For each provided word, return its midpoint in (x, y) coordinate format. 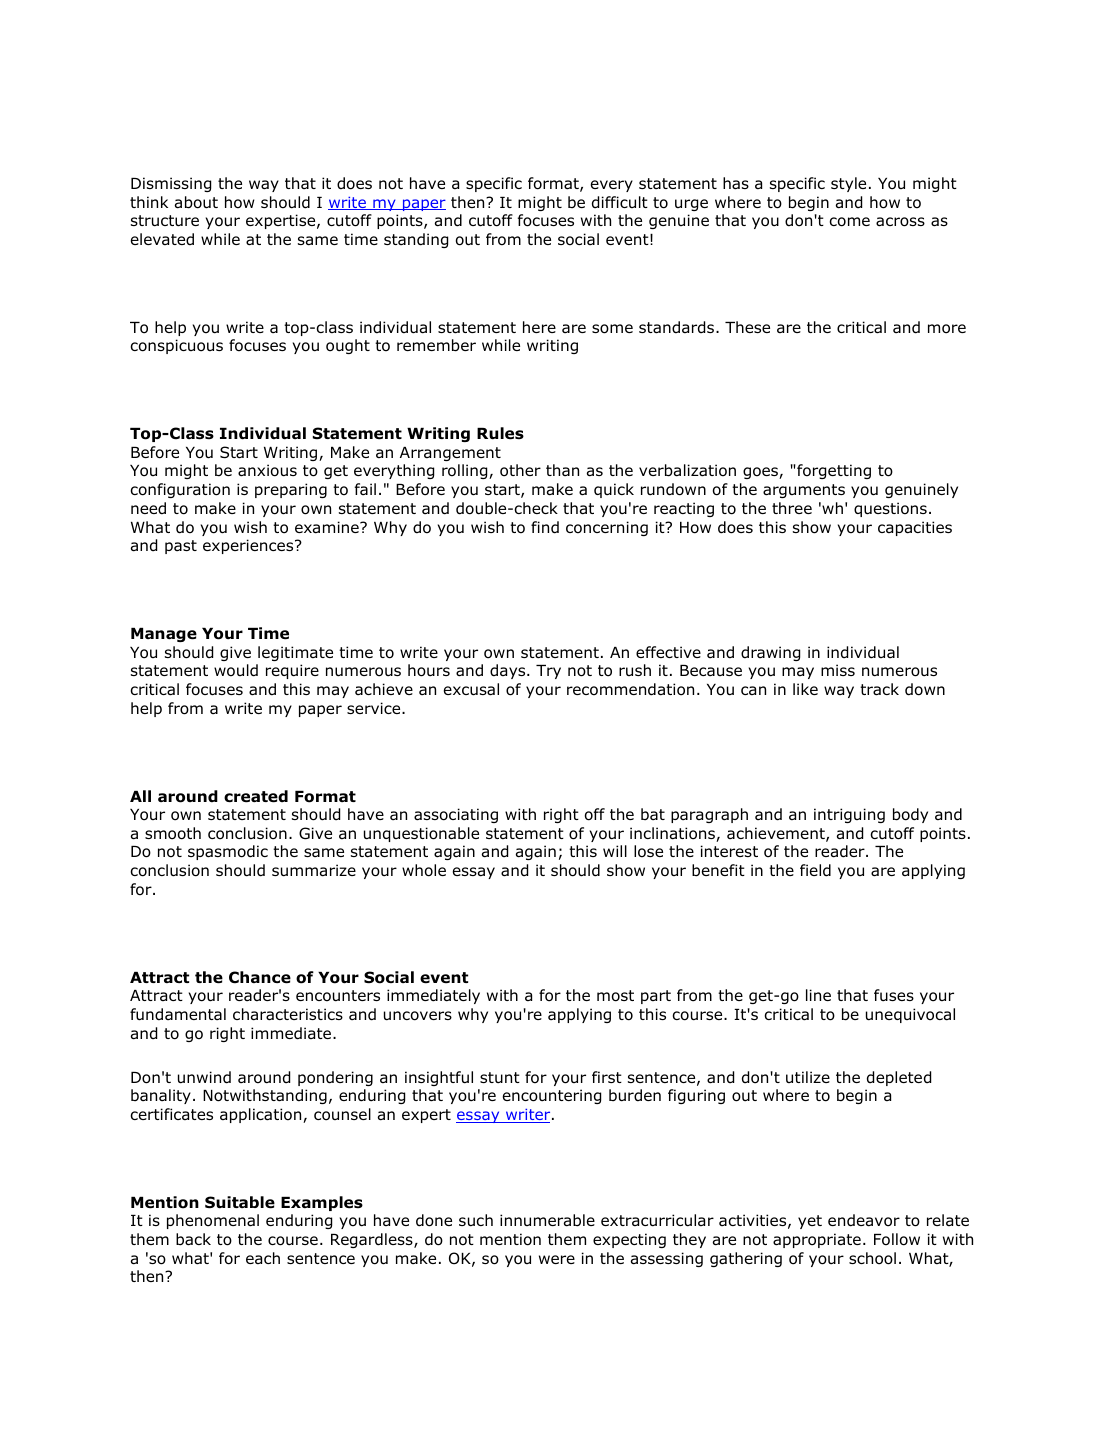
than (562, 470)
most (615, 996)
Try (548, 672)
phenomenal (213, 1221)
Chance (260, 977)
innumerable (547, 1220)
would (236, 670)
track (879, 689)
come (849, 222)
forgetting (833, 471)
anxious (267, 470)
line (818, 995)
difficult (620, 202)
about (196, 202)
